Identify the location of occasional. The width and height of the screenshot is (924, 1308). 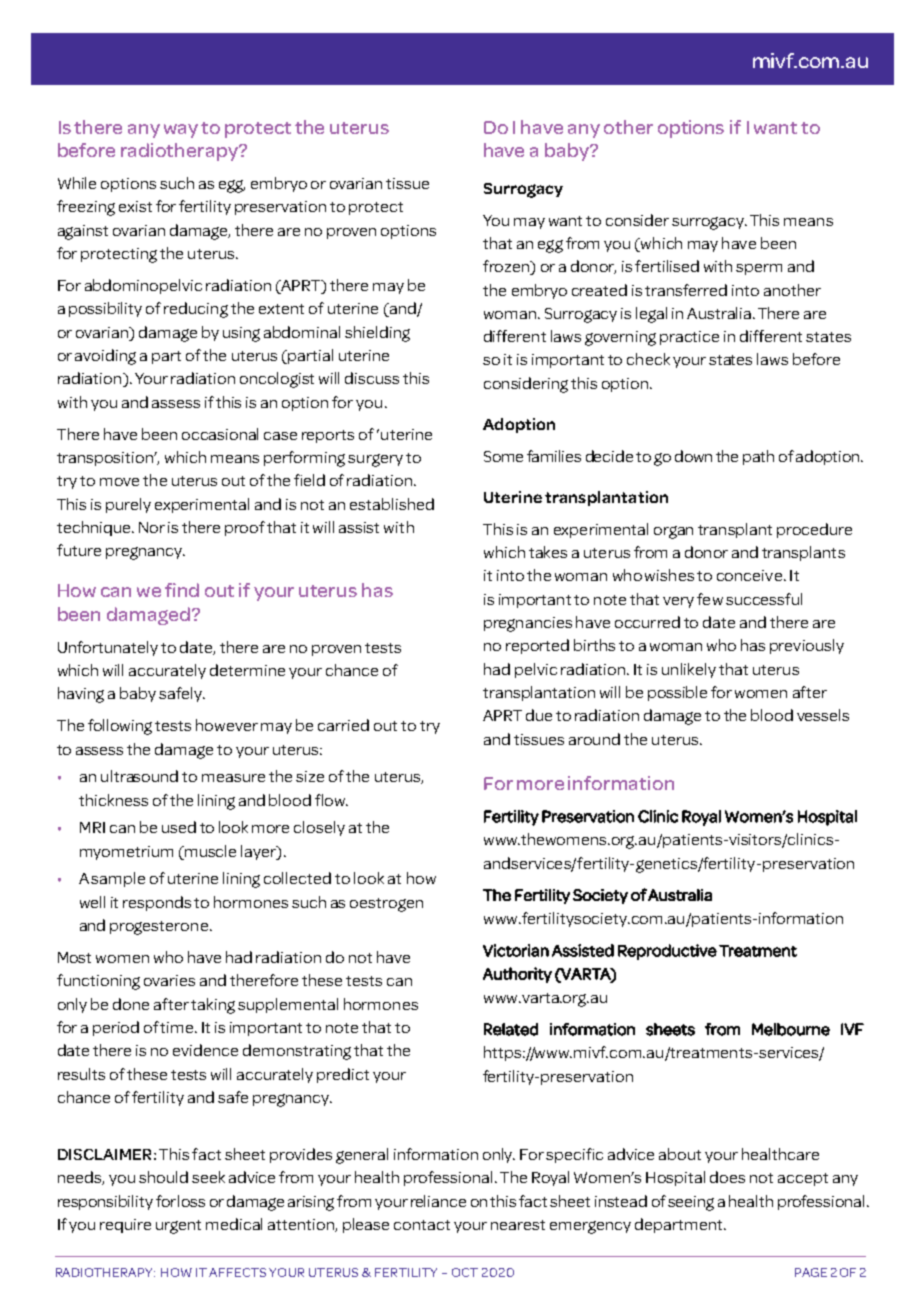
(220, 434).
